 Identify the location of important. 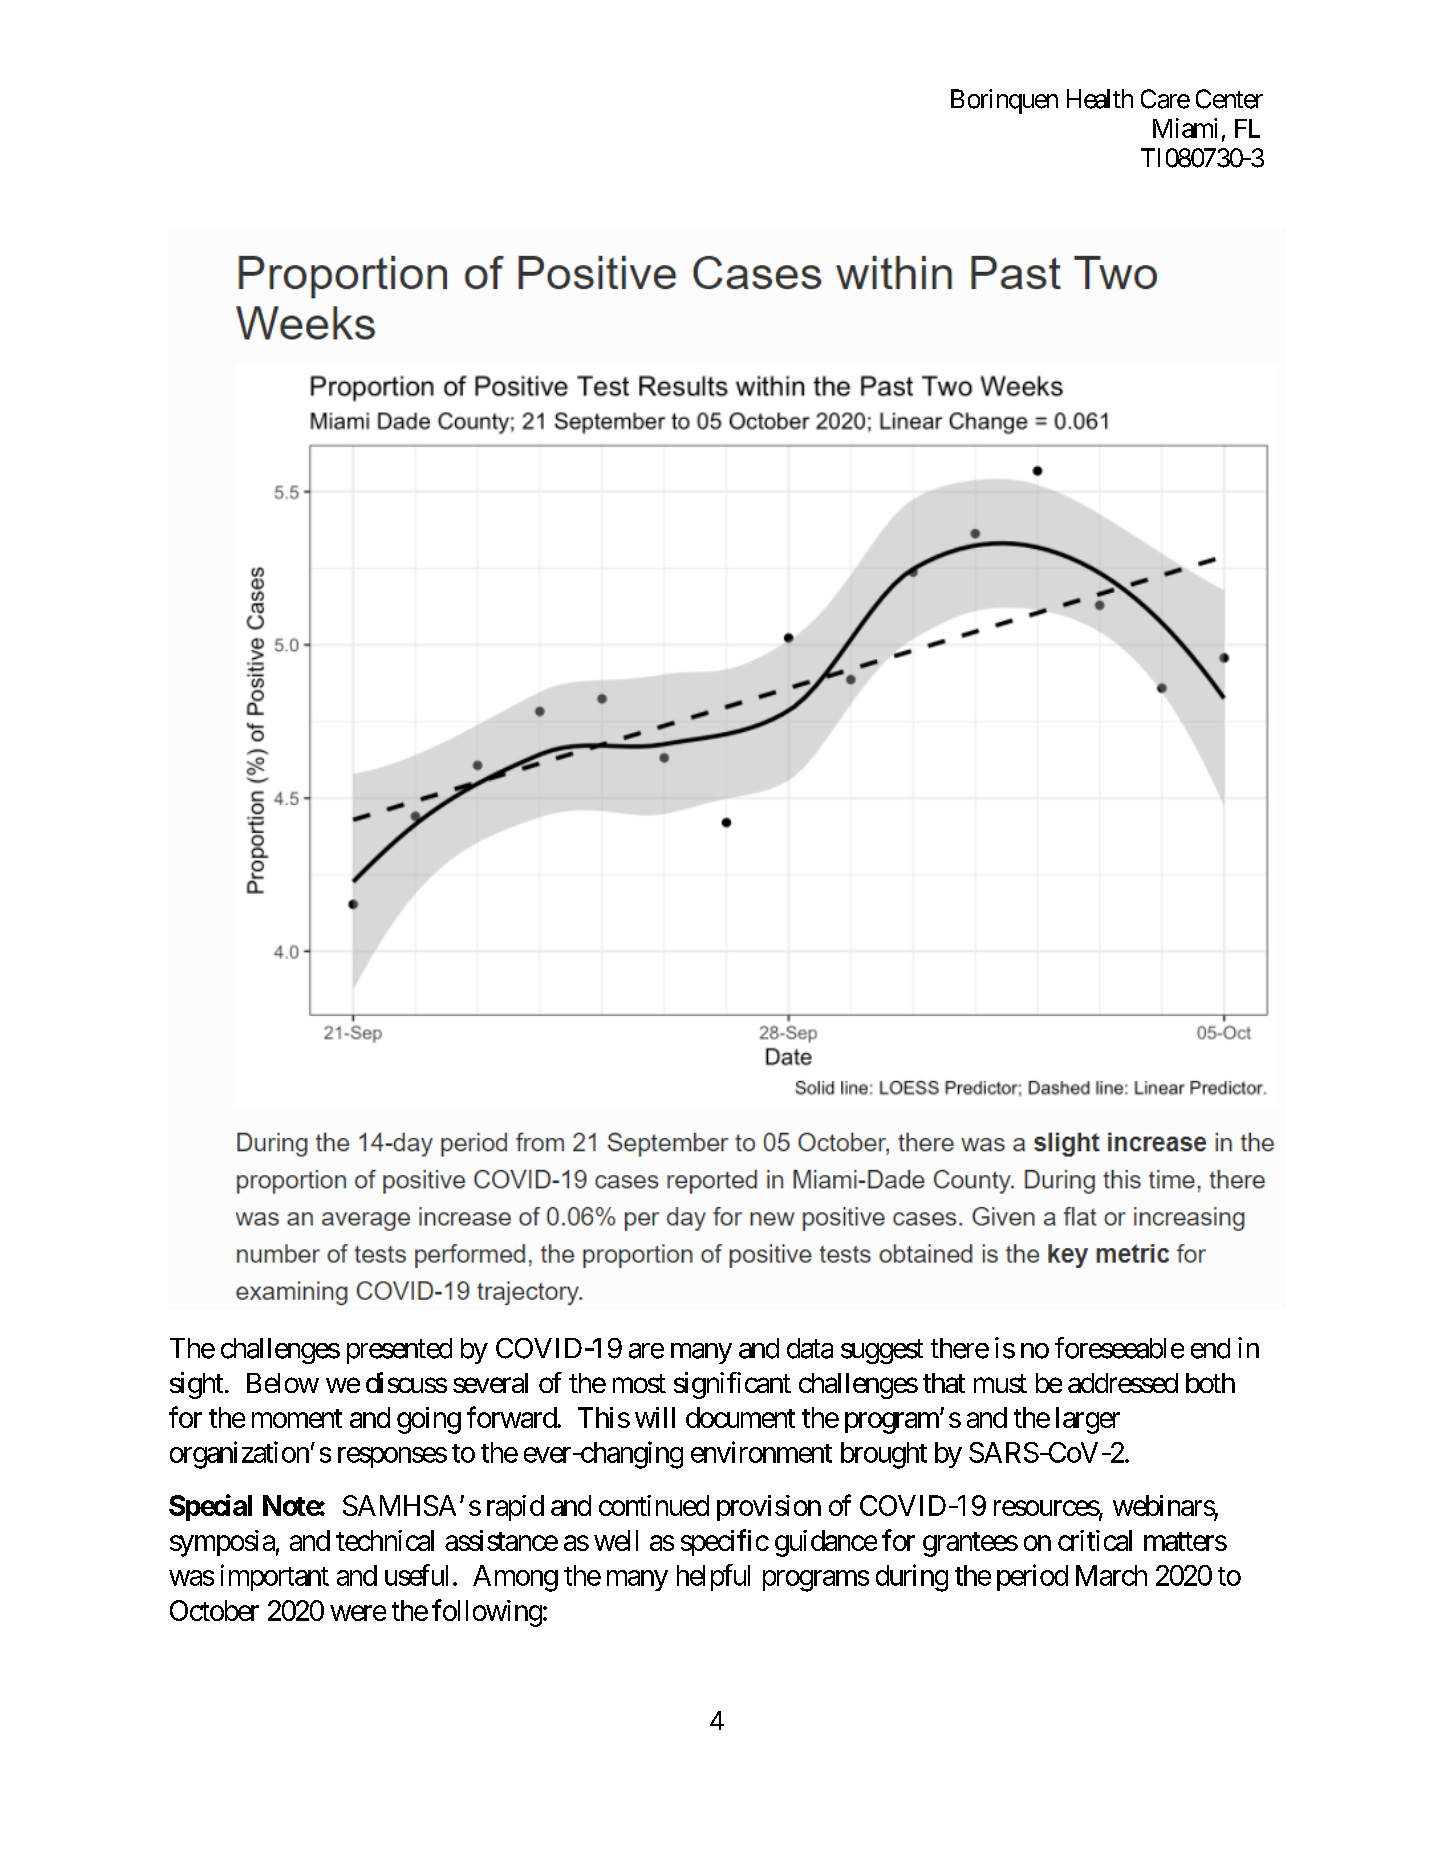
(275, 1577).
